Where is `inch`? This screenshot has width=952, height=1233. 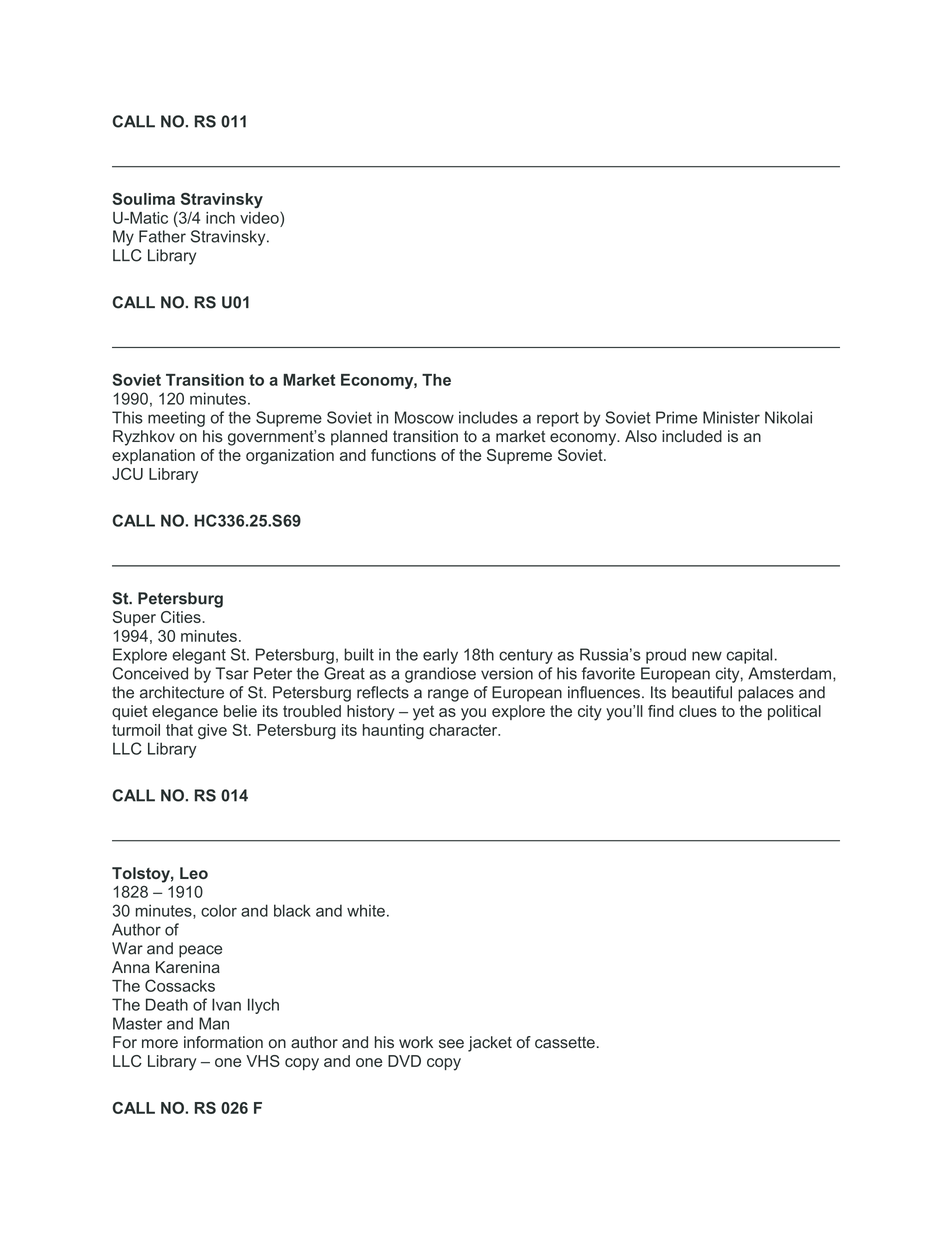
inch is located at coordinates (220, 218).
